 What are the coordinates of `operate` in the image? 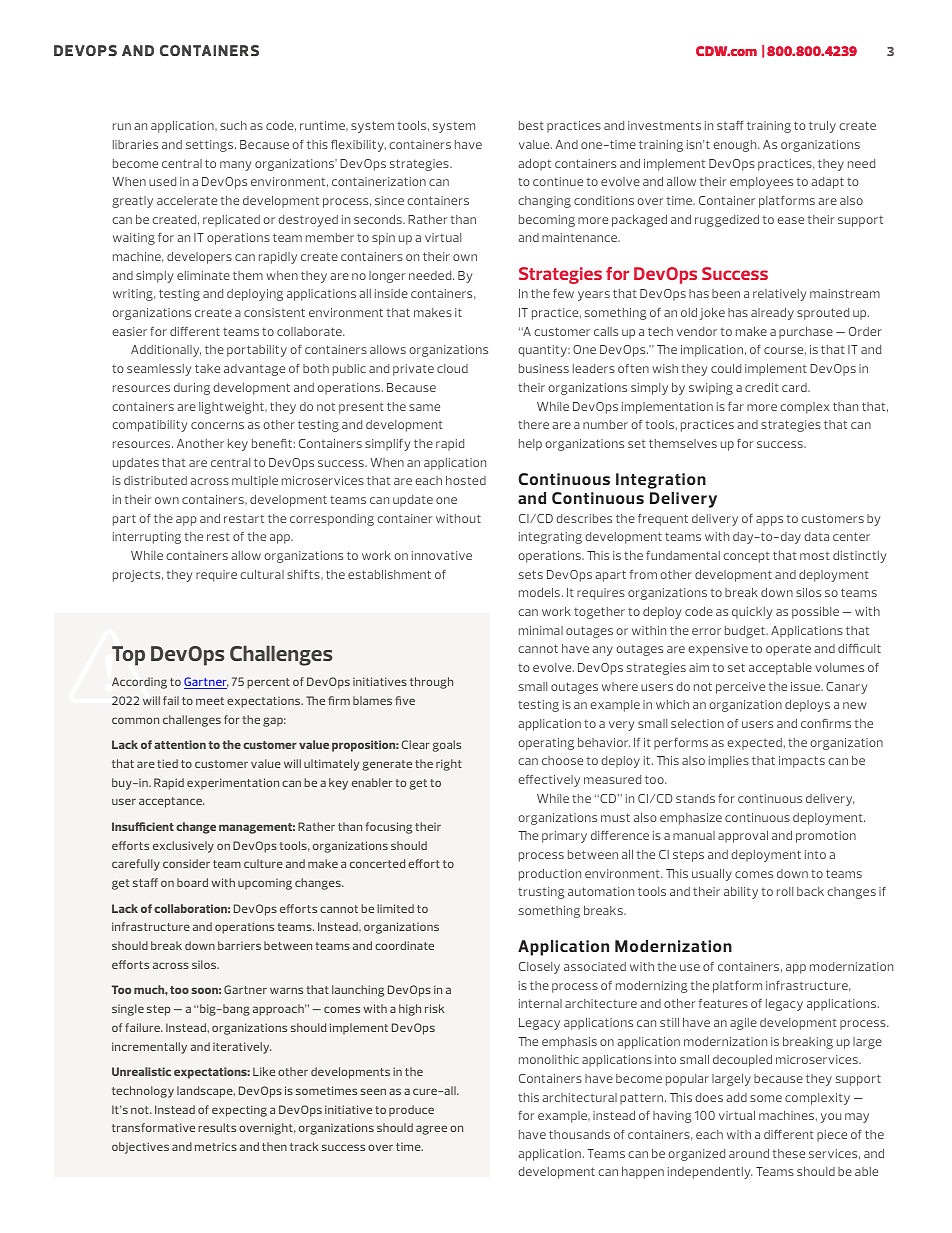 It's located at (788, 650).
